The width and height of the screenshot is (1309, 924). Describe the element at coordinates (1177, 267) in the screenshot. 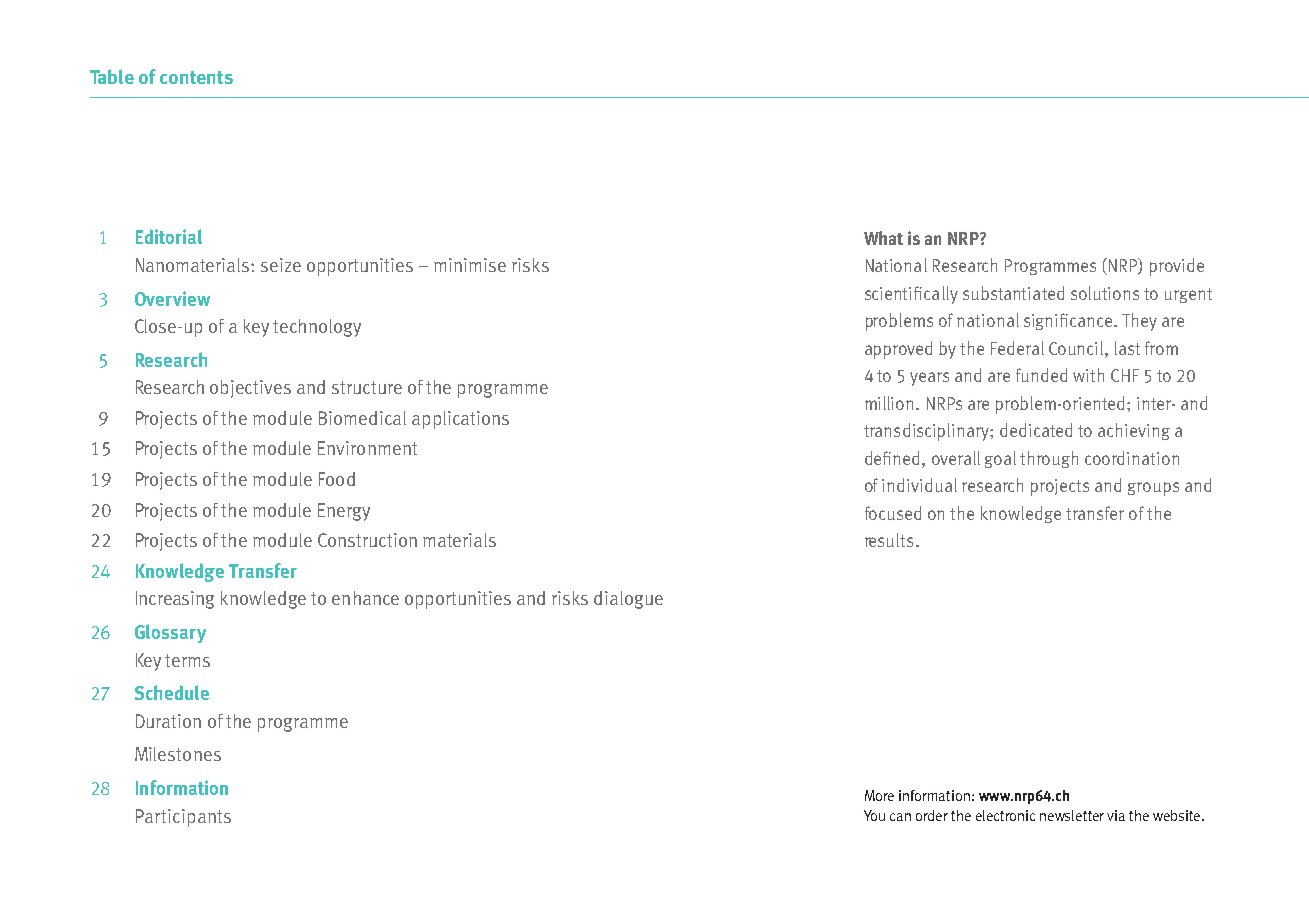

I see `provide` at that location.
